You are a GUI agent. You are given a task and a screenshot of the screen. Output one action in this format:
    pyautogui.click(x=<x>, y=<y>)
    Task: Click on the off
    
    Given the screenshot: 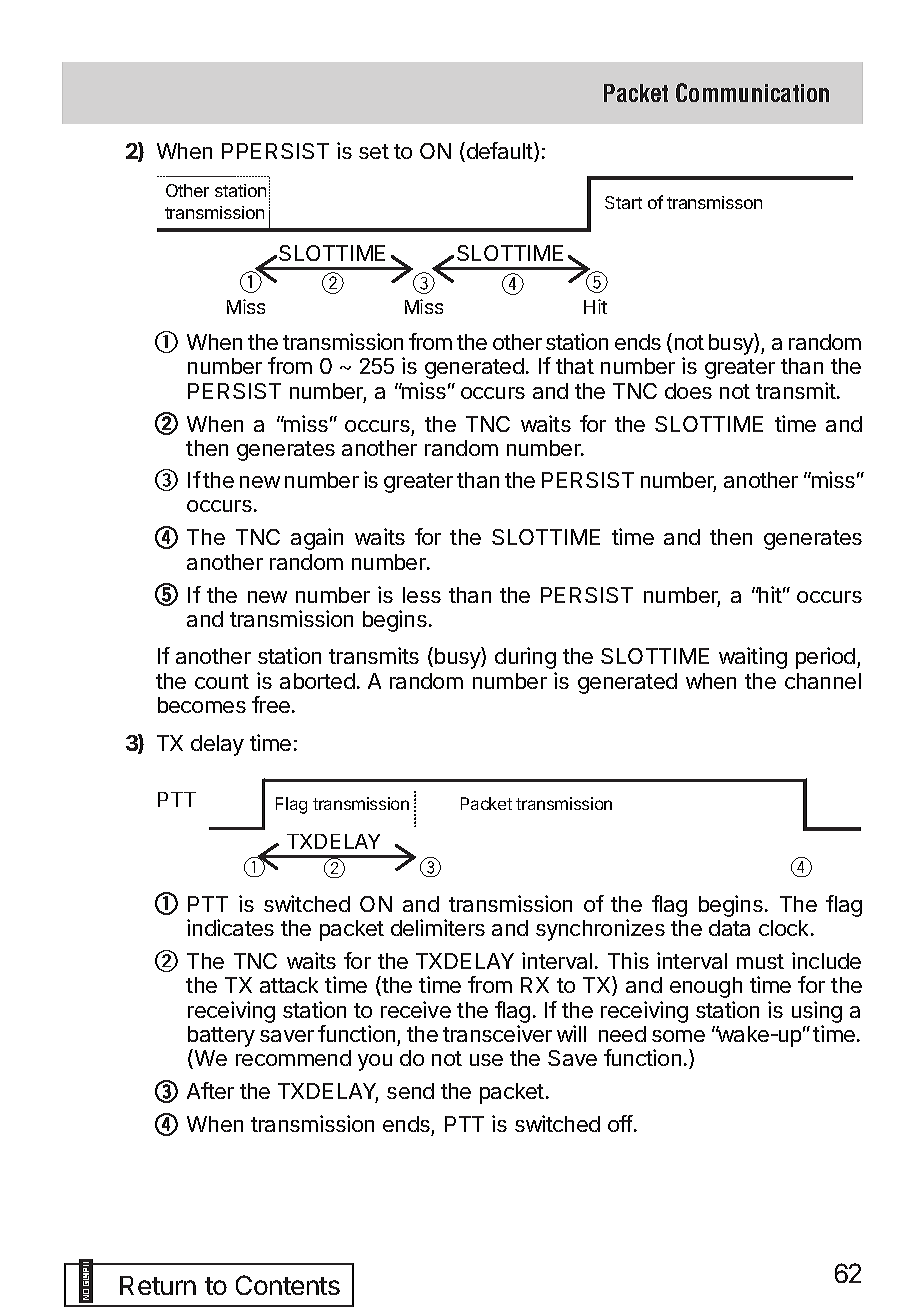 What is the action you would take?
    pyautogui.click(x=620, y=1123)
